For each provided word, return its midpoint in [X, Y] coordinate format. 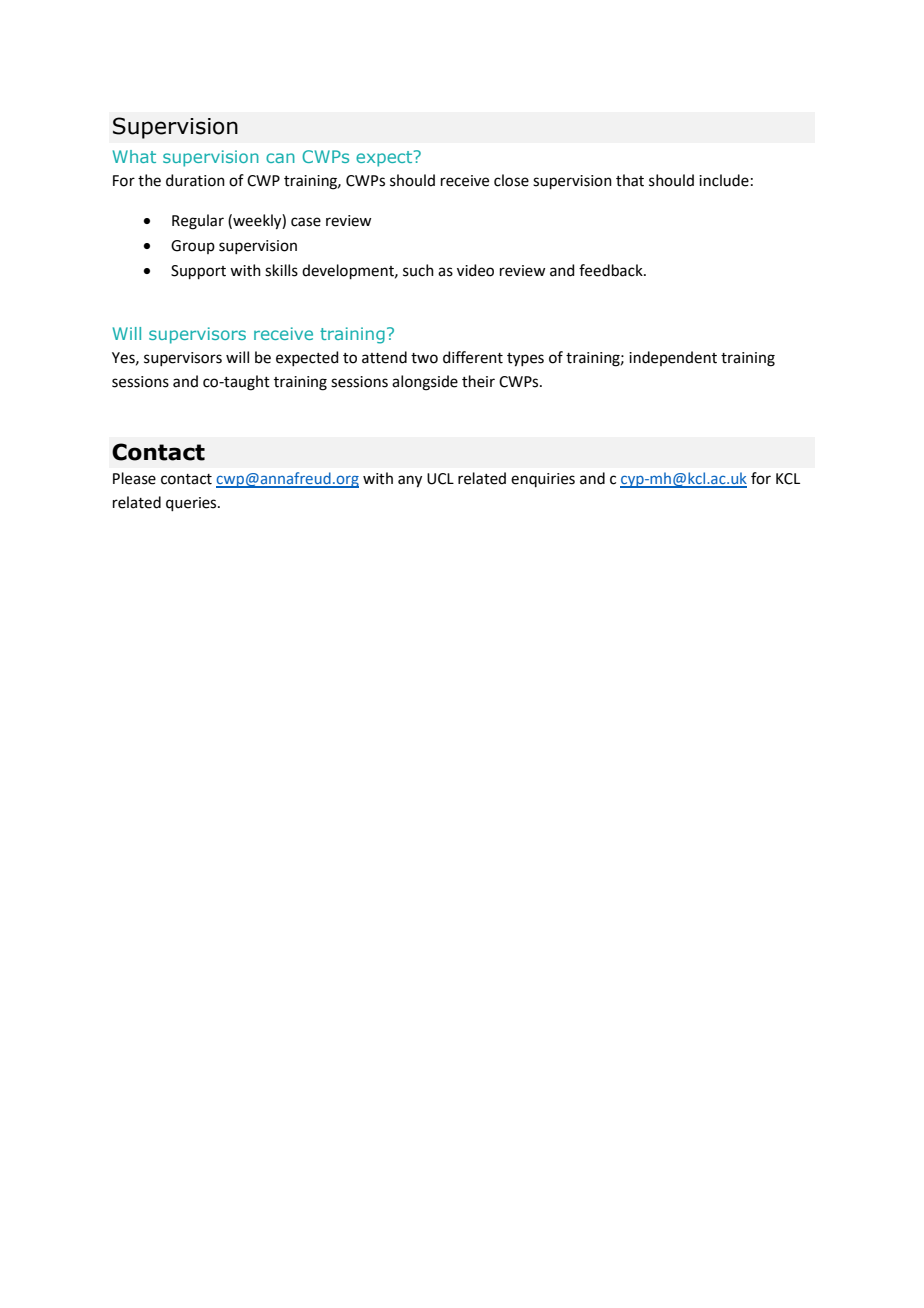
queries [192, 504]
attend [384, 357]
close [511, 180]
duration [195, 180]
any [410, 481]
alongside [425, 383]
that [630, 180]
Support [198, 272]
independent [673, 358]
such [418, 270]
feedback [612, 270]
